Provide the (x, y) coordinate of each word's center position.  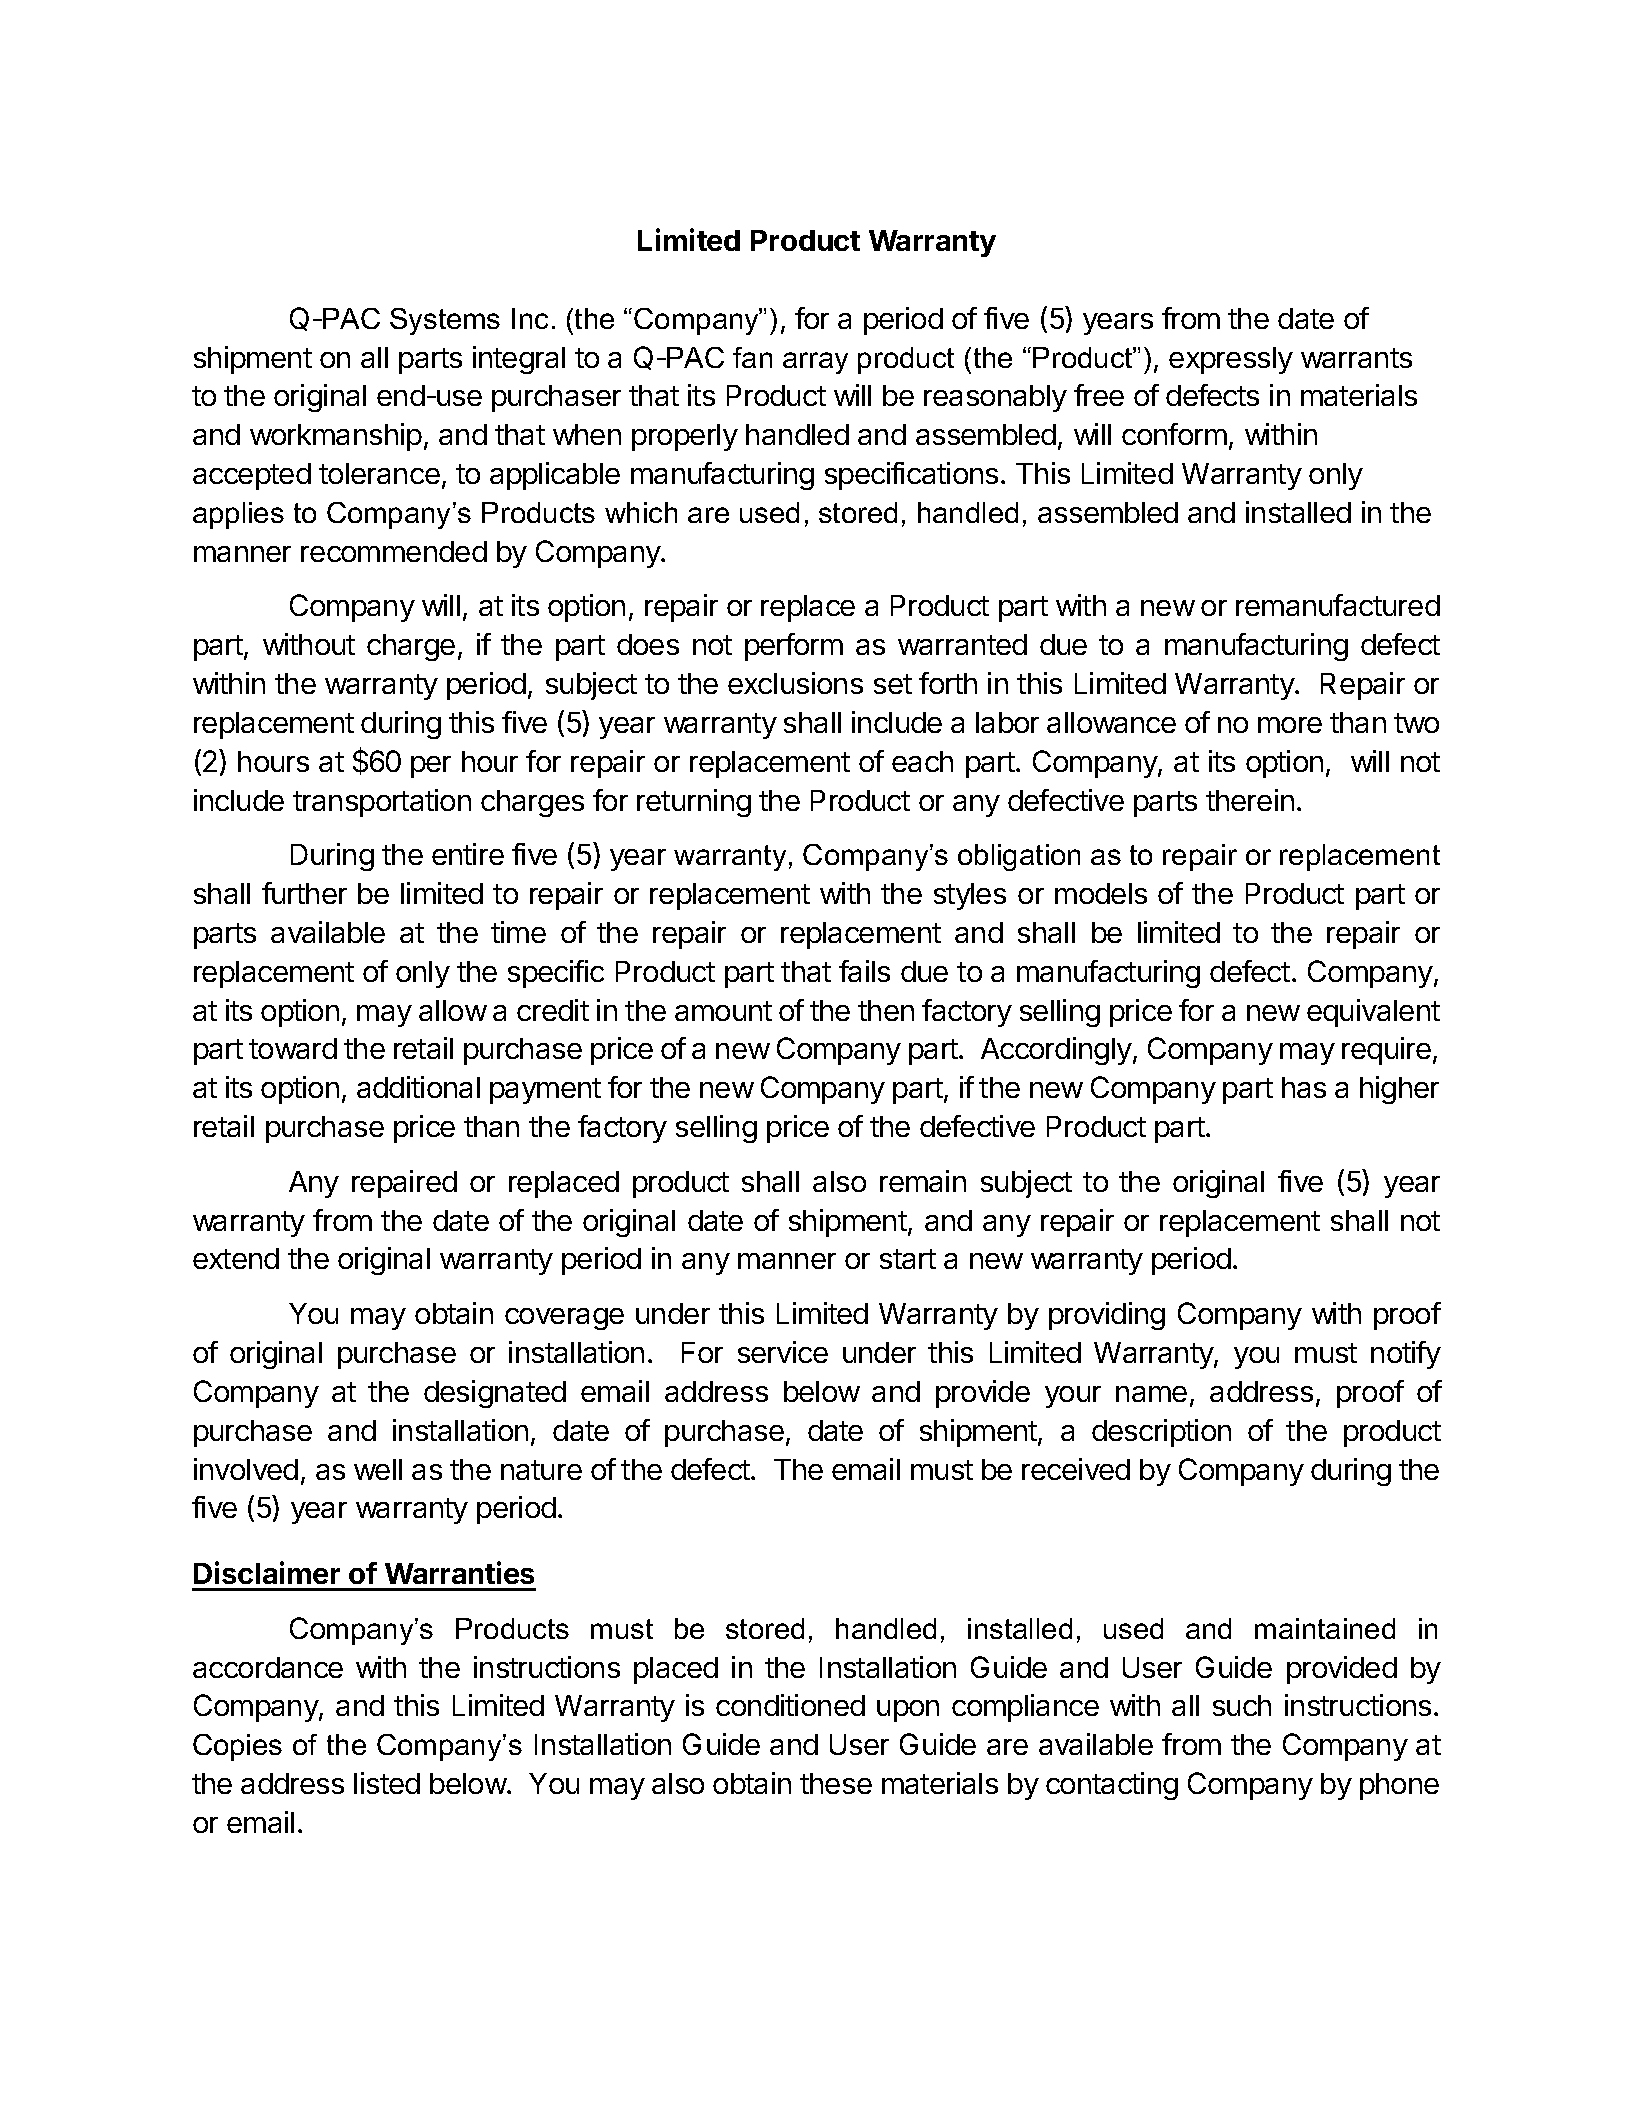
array (815, 363)
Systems (445, 321)
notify (1406, 1355)
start (908, 1259)
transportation (382, 803)
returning (694, 803)
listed (387, 1783)
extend (236, 1258)
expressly (1231, 360)
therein (1250, 800)
